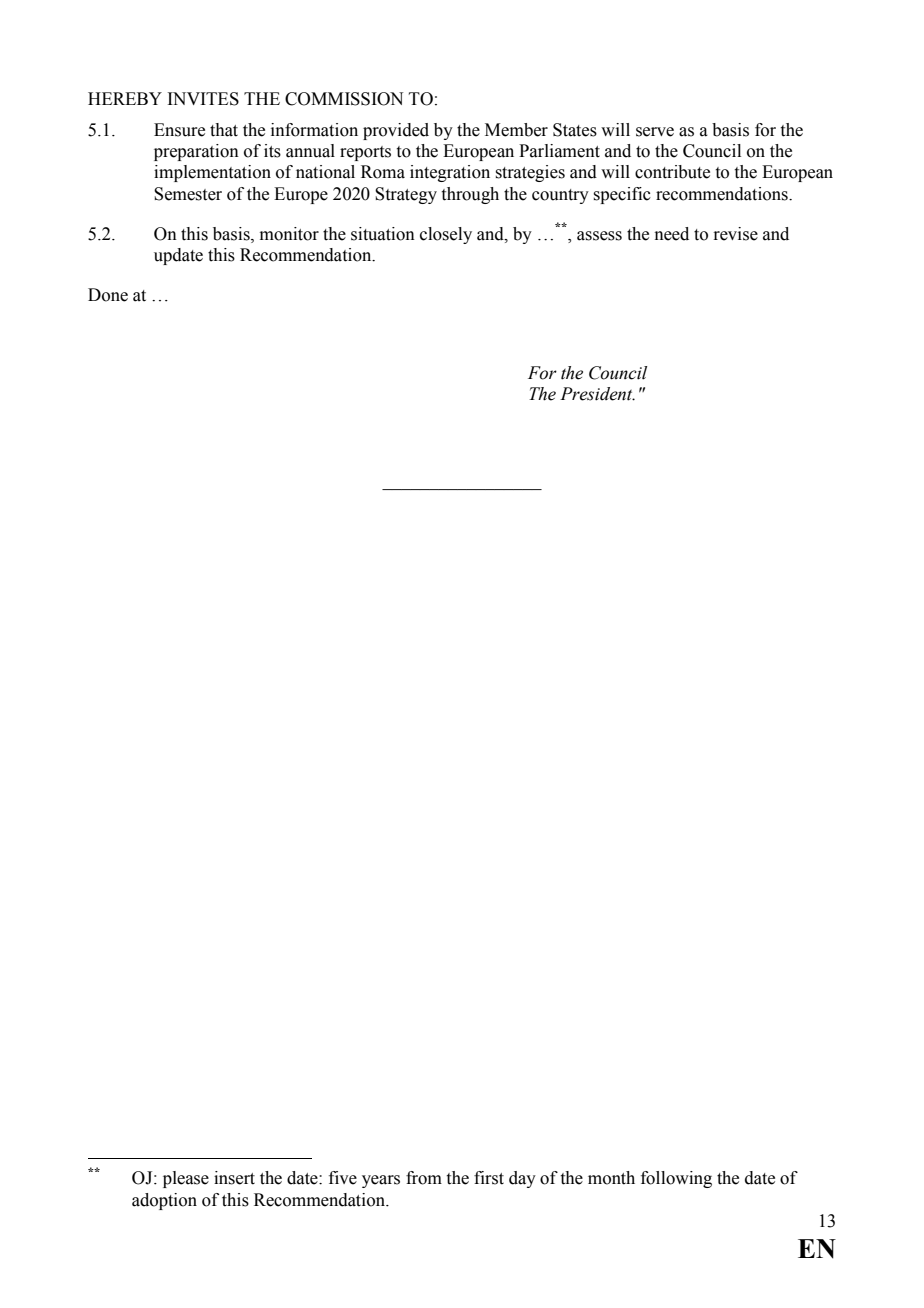  What do you see at coordinates (108, 295) in the document?
I see `Done` at bounding box center [108, 295].
